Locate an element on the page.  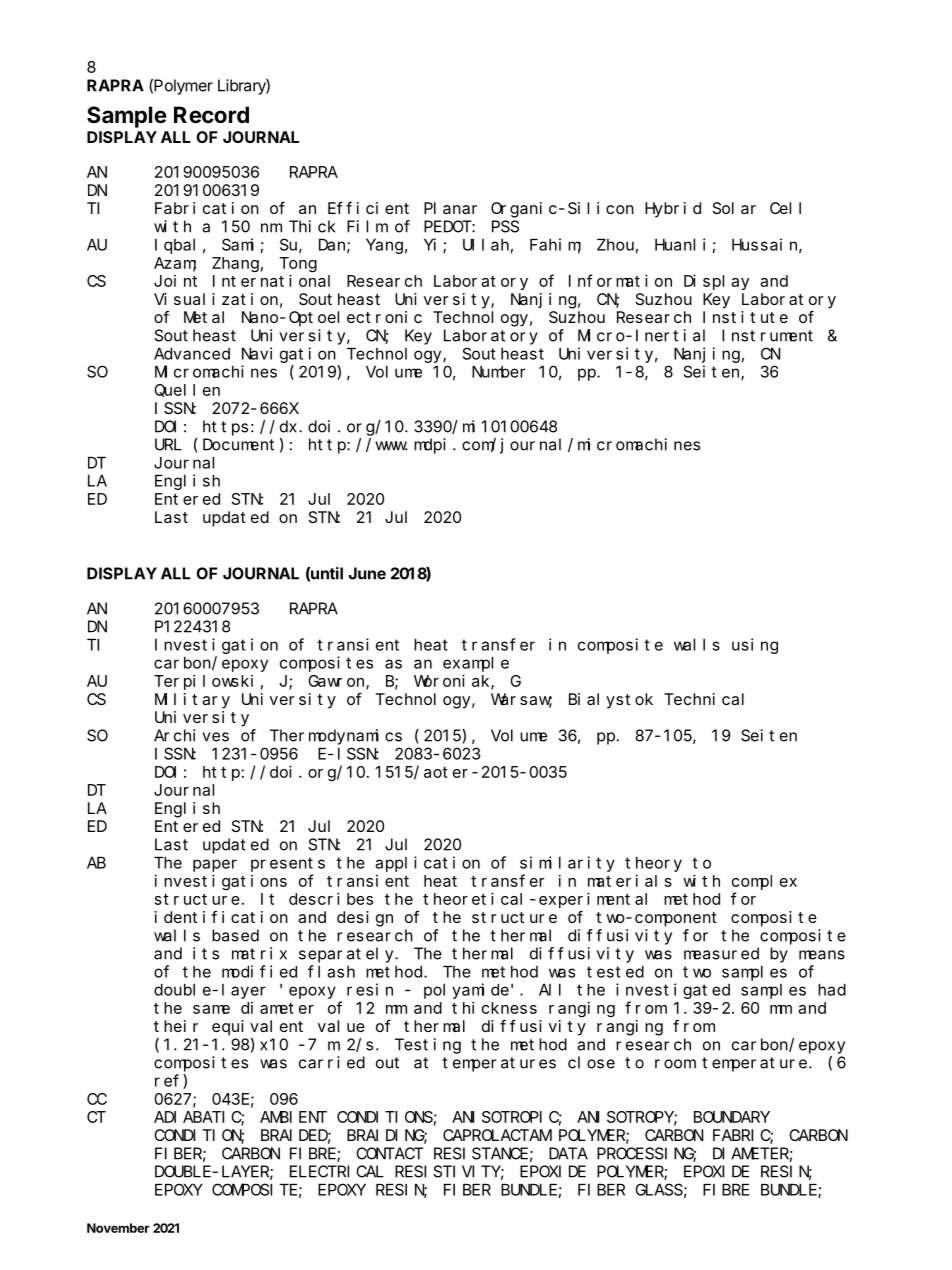
November is located at coordinates (118, 1228).
